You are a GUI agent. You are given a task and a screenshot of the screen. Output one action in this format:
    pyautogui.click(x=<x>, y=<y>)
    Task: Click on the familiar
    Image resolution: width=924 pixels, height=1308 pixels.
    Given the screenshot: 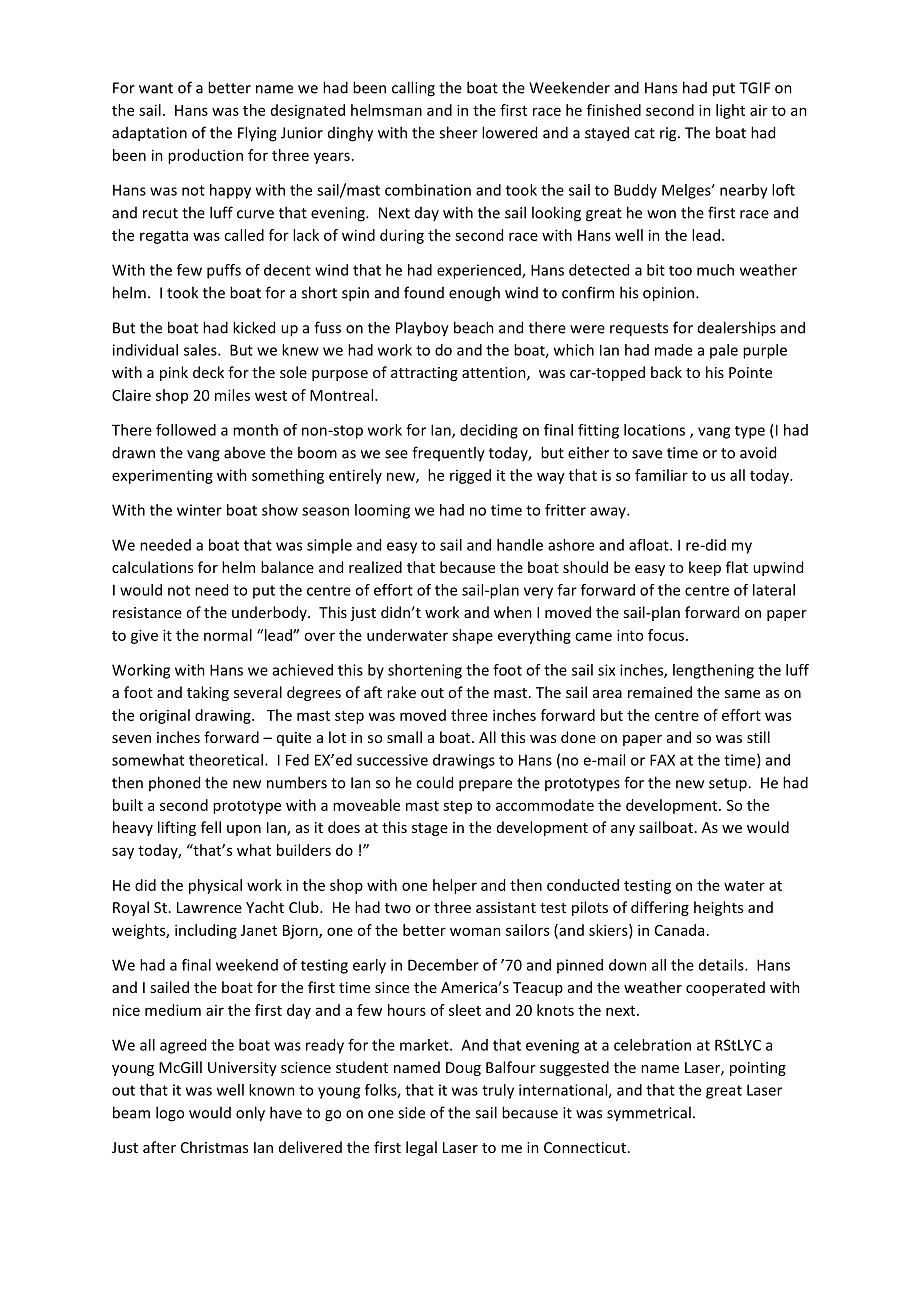 What is the action you would take?
    pyautogui.click(x=661, y=475)
